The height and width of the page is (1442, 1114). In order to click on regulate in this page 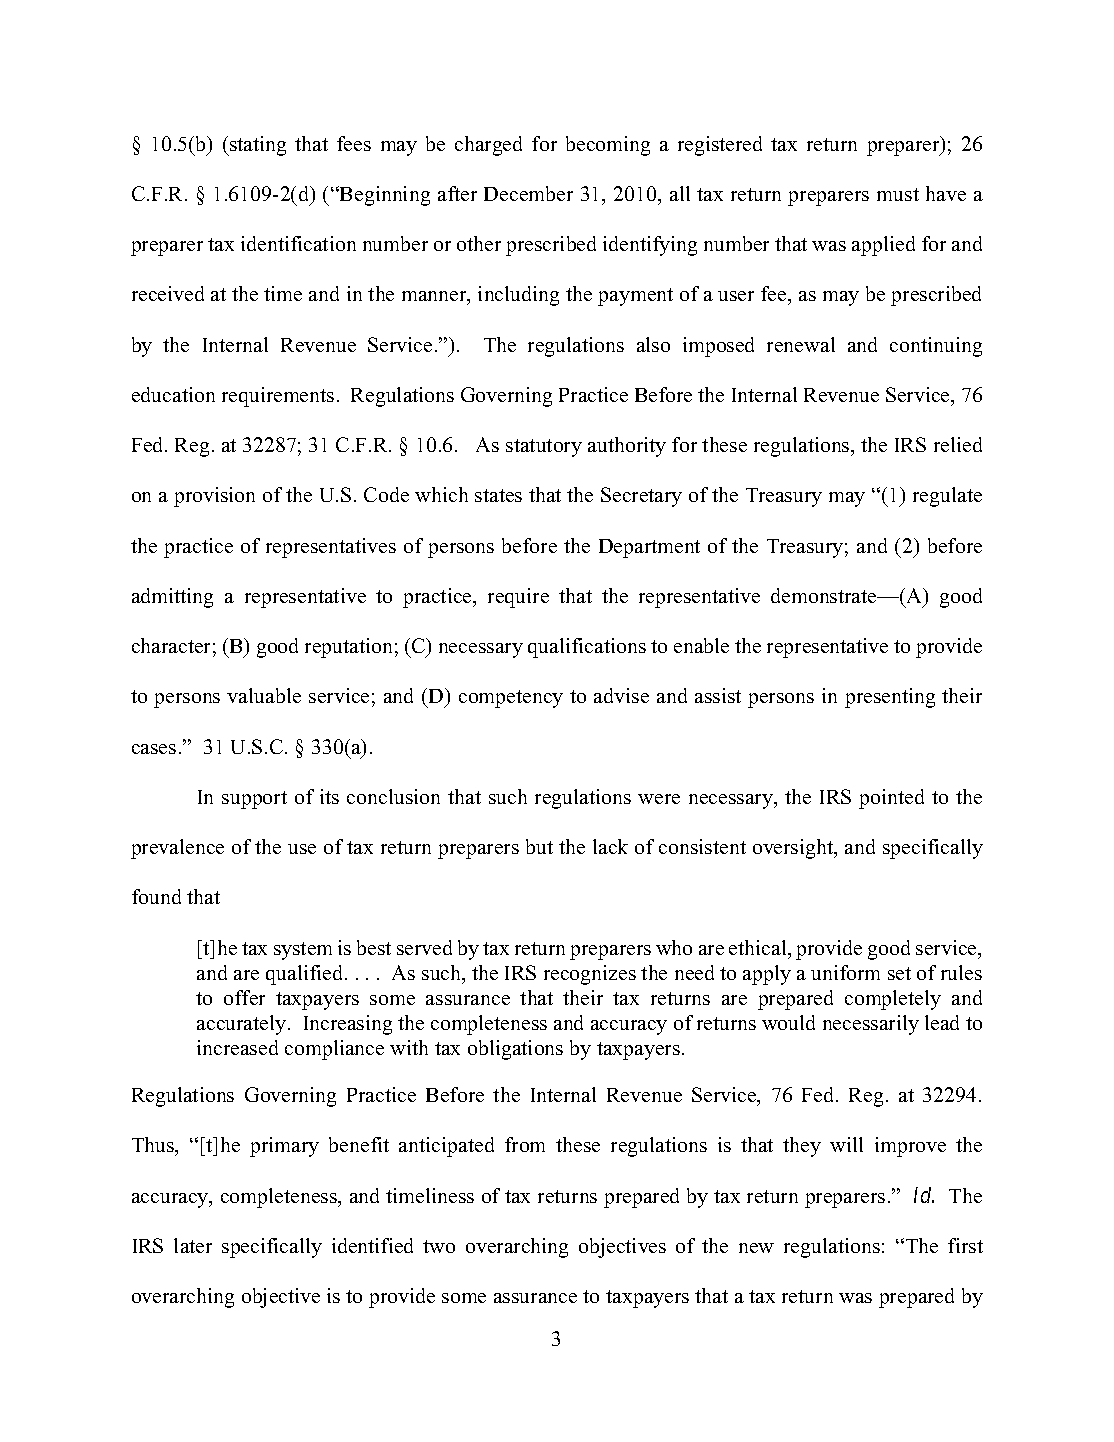, I will do `click(947, 497)`.
